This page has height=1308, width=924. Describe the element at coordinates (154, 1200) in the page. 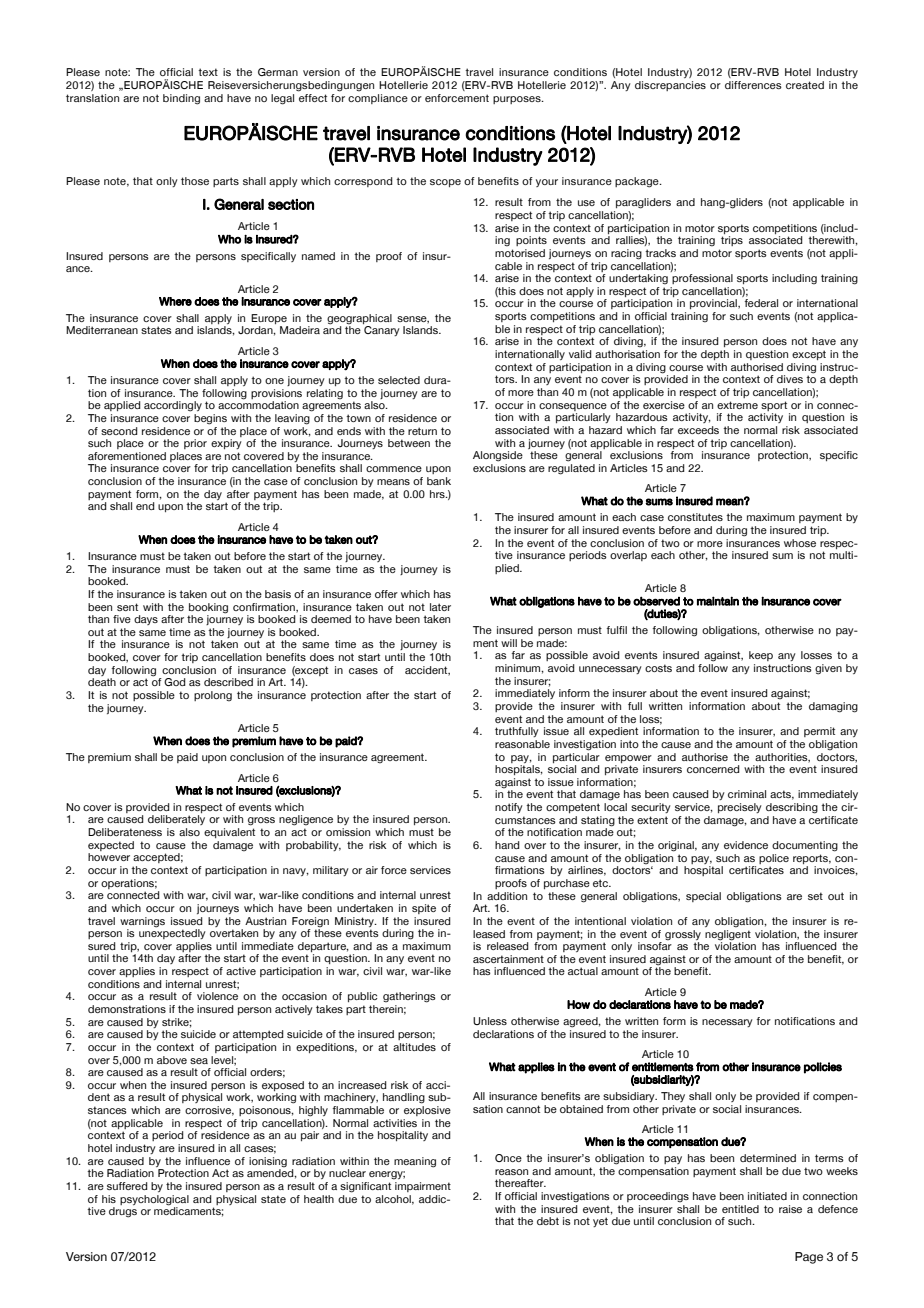

I see `psychological` at that location.
